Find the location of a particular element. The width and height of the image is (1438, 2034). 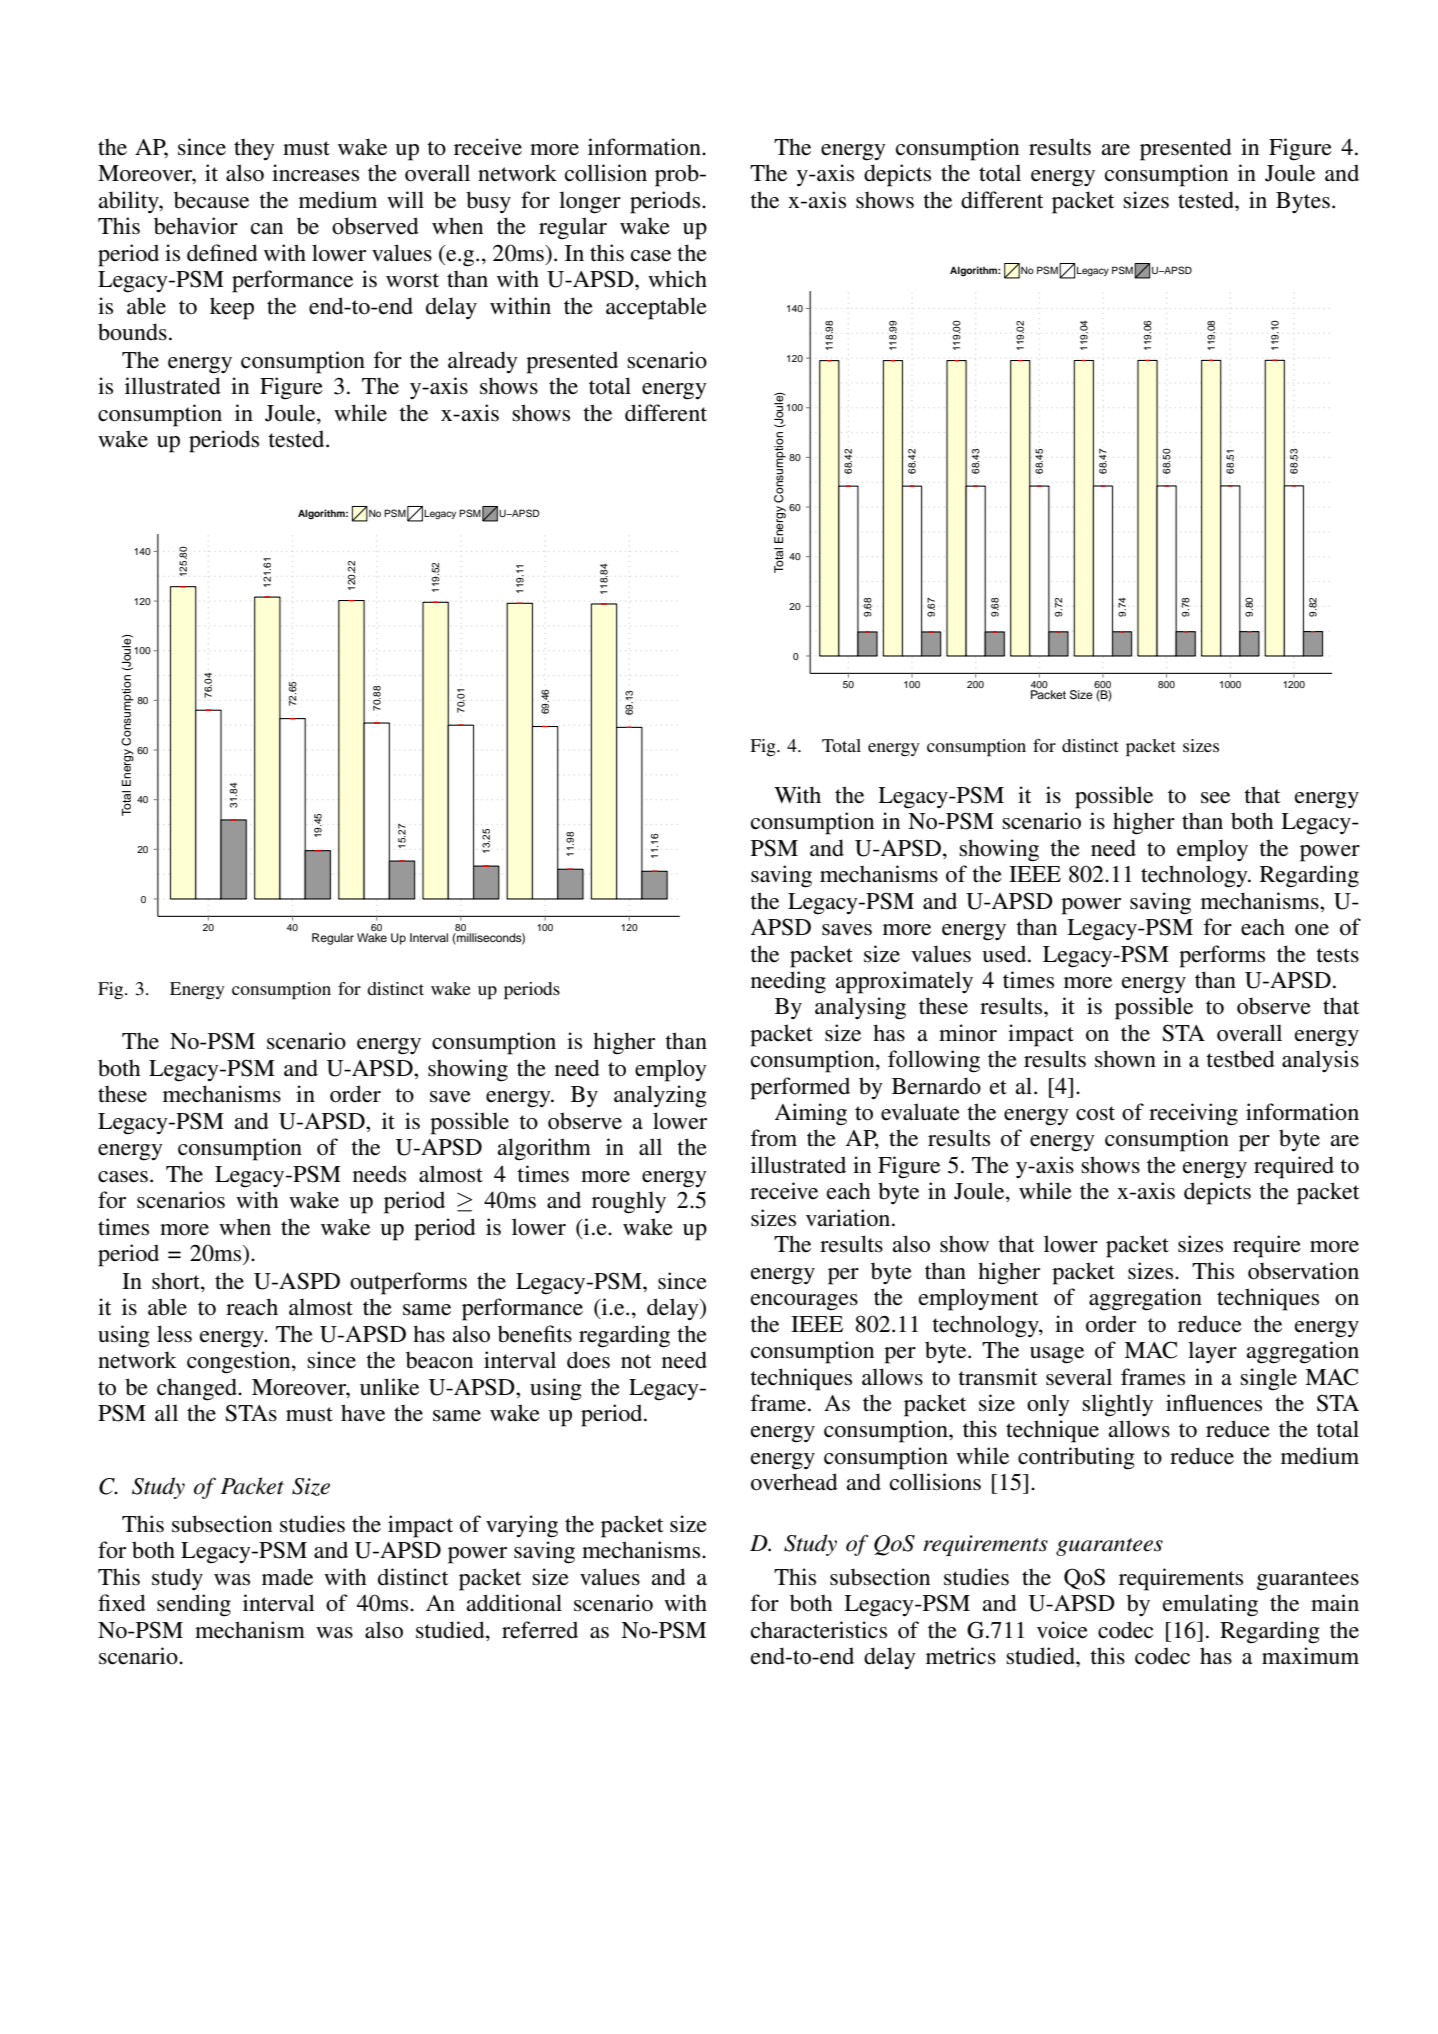

already is located at coordinates (483, 362).
